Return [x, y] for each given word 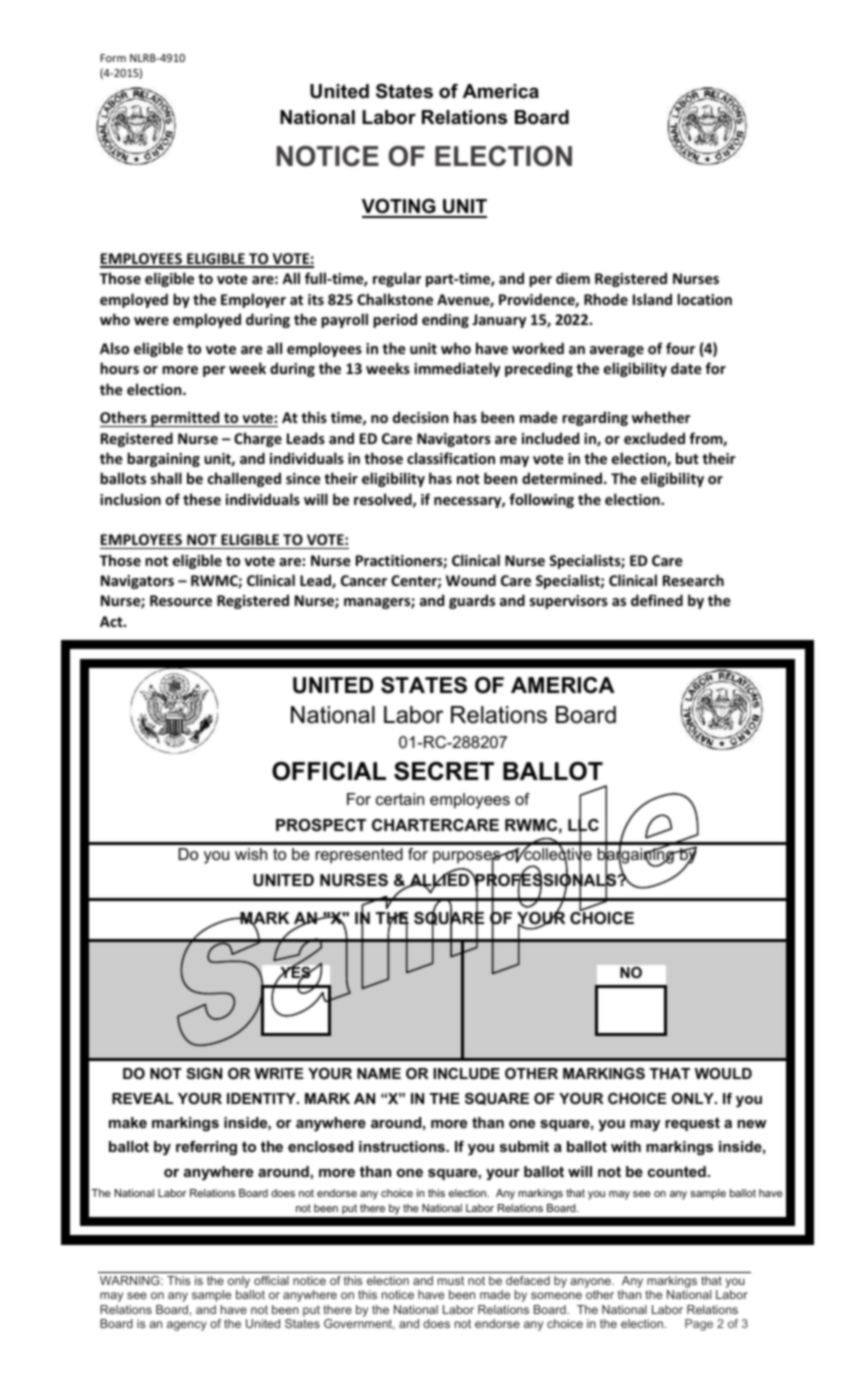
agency [187, 1326]
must [451, 1280]
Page [699, 1325]
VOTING [400, 208]
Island [652, 299]
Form [113, 58]
